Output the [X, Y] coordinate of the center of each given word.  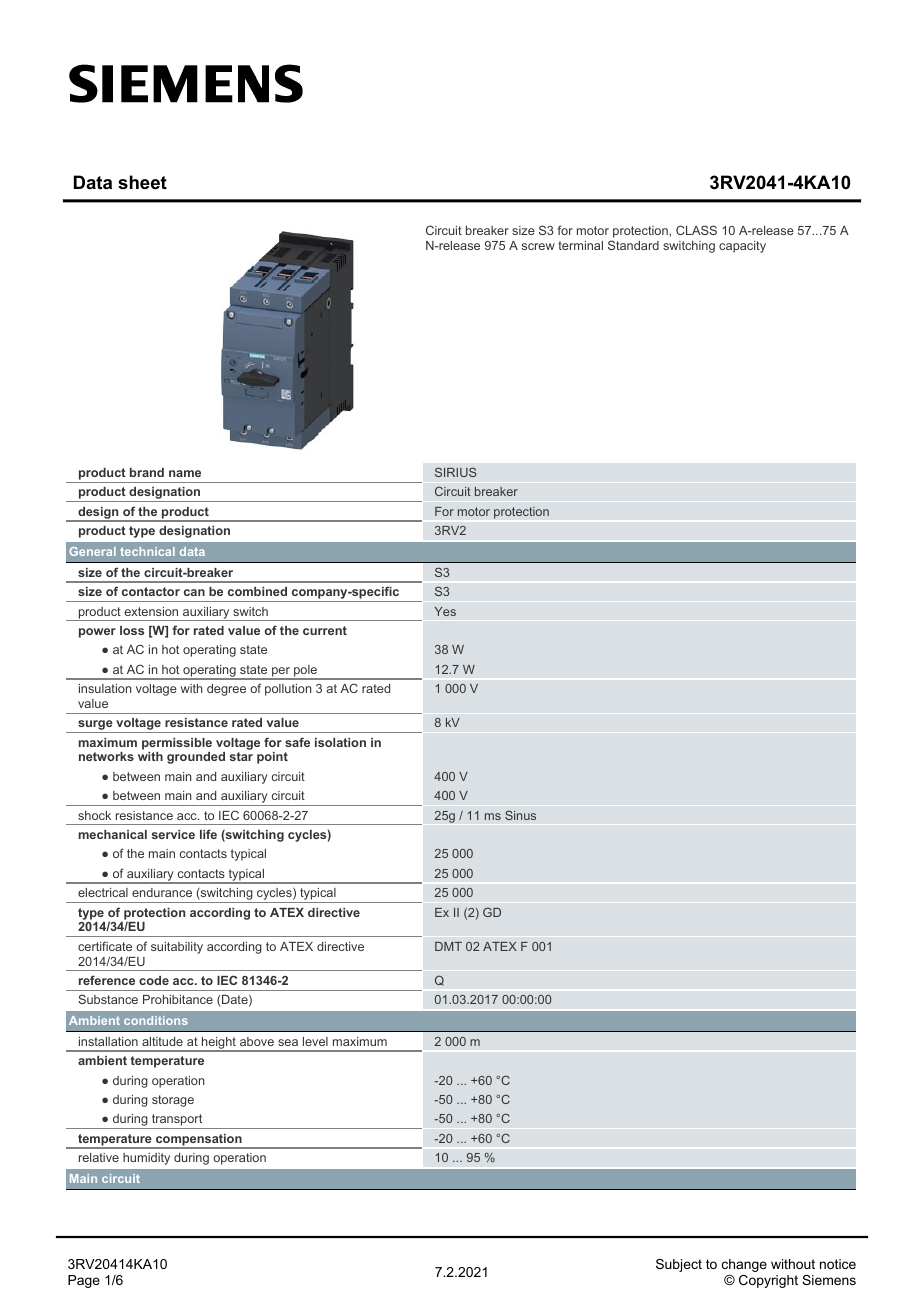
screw [538, 246]
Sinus [520, 815]
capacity [742, 247]
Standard [633, 245]
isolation [340, 742]
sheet [142, 182]
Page [84, 1281]
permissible [177, 744]
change [744, 1265]
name [185, 473]
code [154, 980]
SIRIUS [456, 472]
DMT [448, 946]
